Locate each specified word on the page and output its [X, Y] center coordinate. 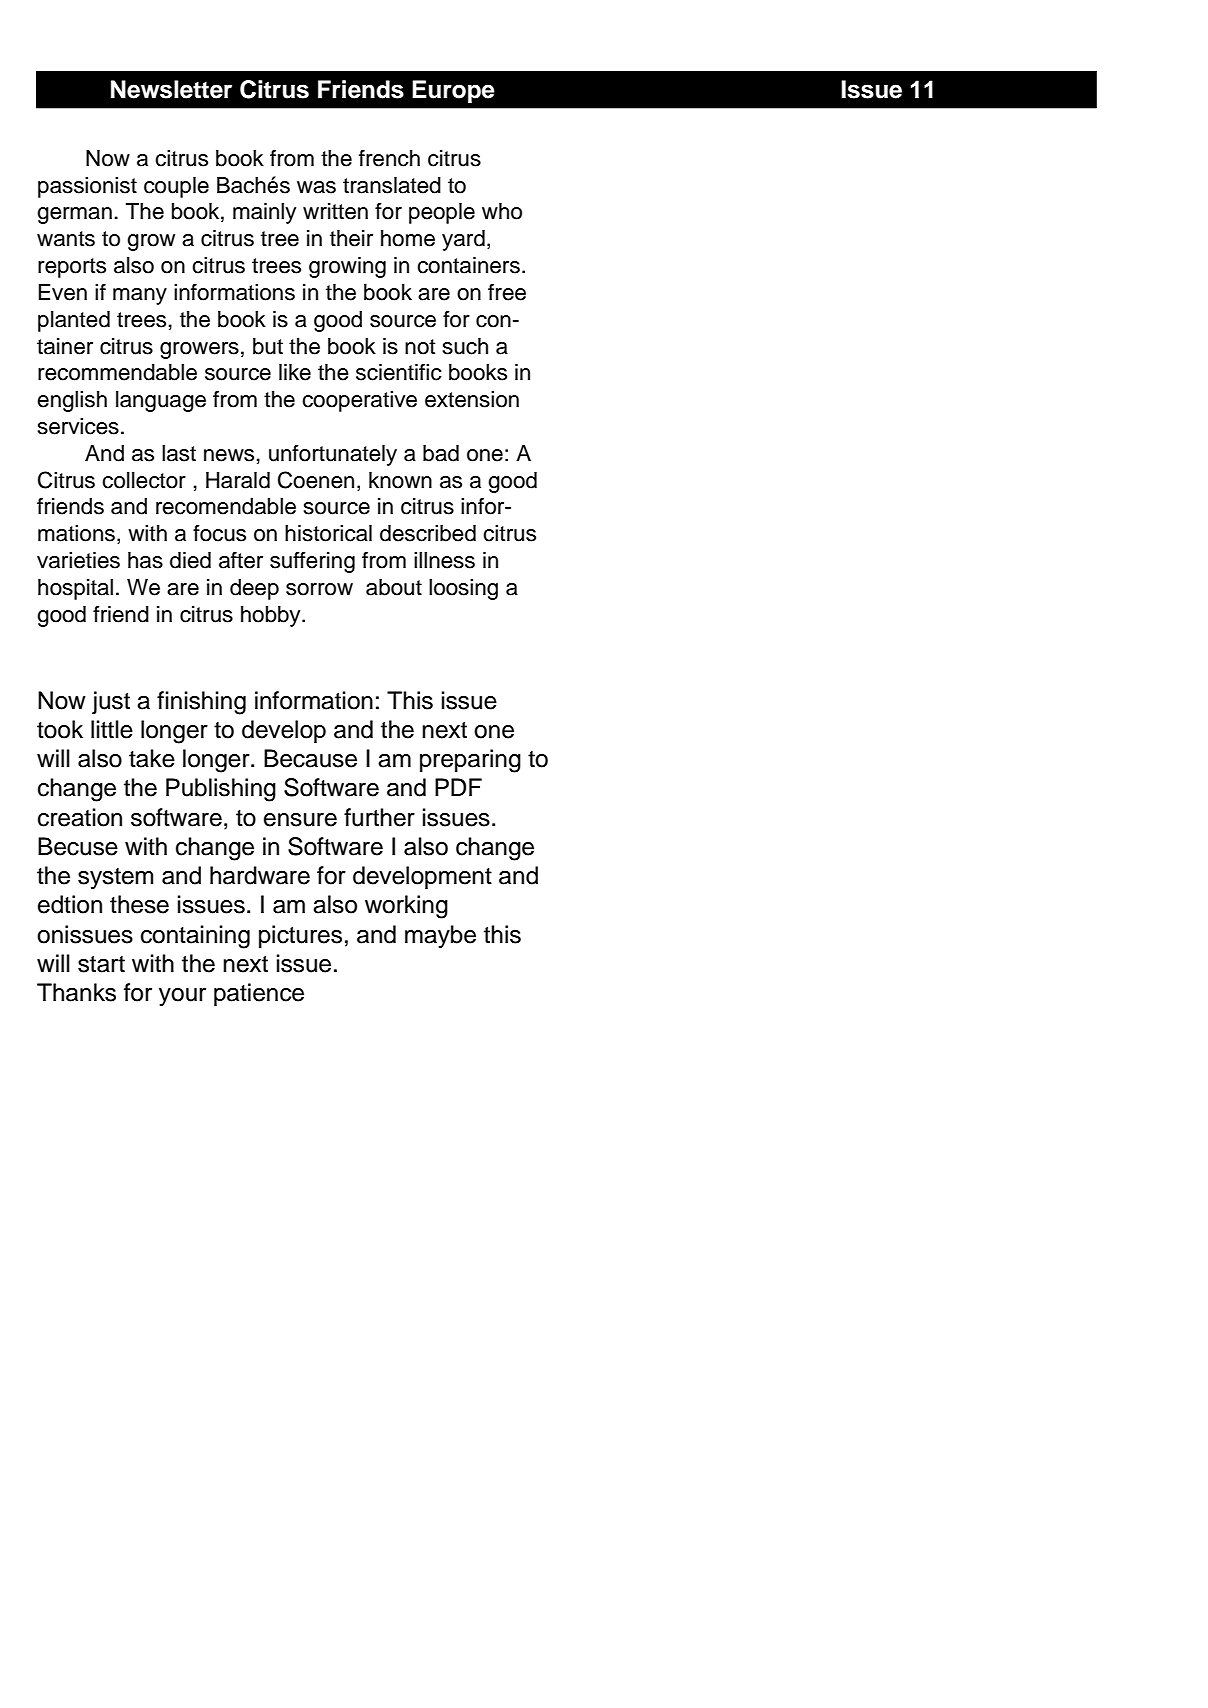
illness [444, 560]
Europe [453, 91]
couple [176, 187]
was [316, 187]
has [145, 560]
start [101, 964]
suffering [312, 562]
